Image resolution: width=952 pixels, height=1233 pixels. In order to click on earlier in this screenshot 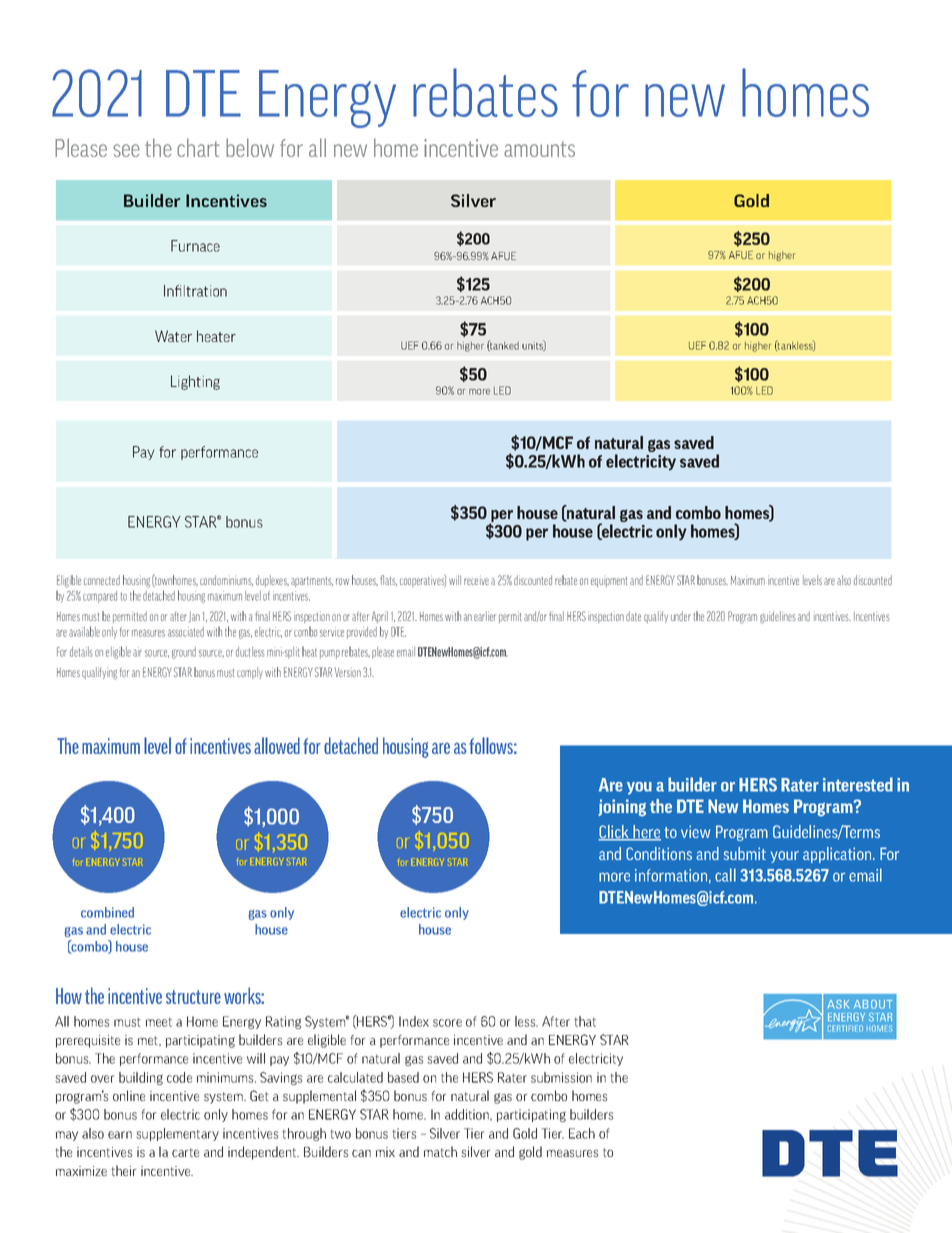, I will do `click(485, 616)`.
